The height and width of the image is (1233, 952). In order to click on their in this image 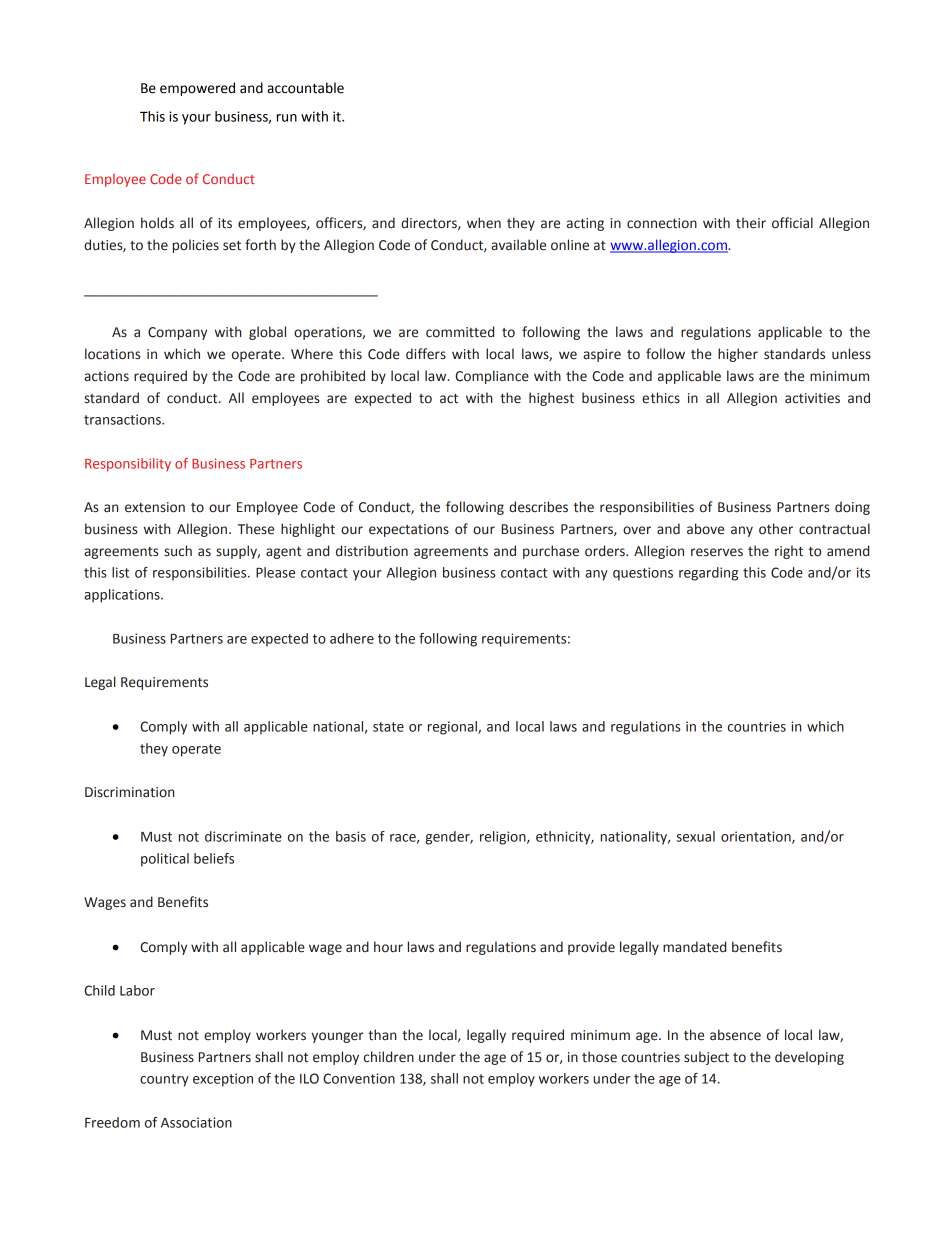, I will do `click(751, 223)`.
